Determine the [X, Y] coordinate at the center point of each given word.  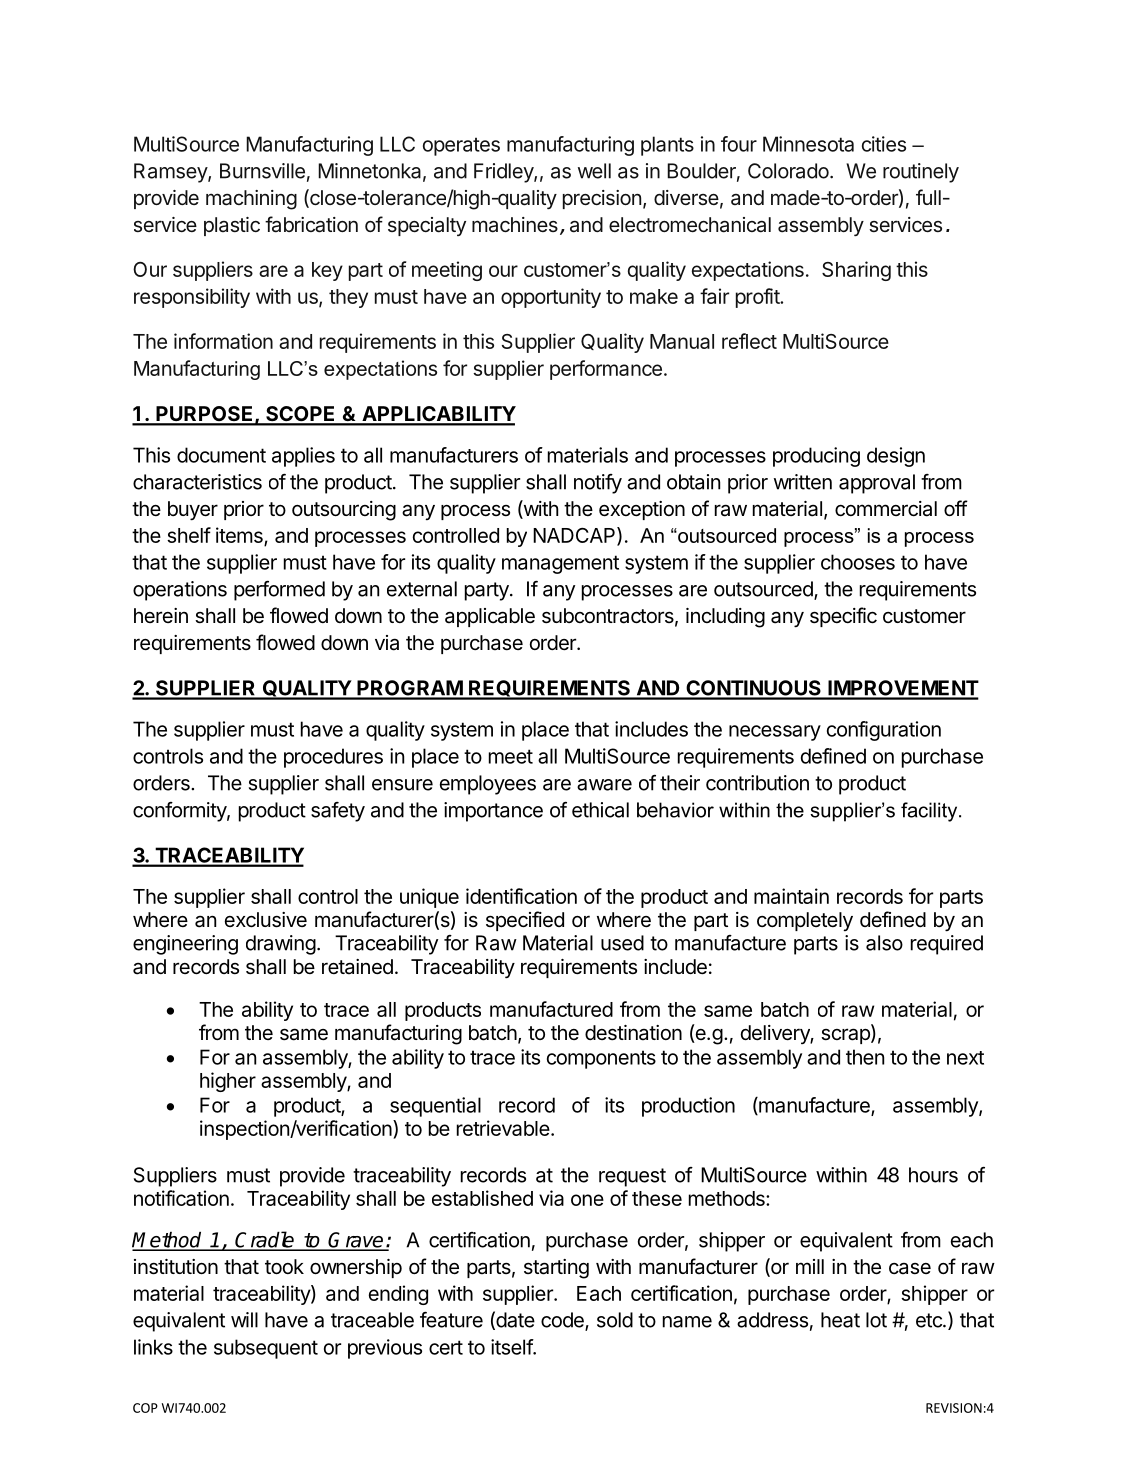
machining [251, 200]
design [896, 457]
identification [521, 896]
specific [843, 617]
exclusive [266, 920]
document [221, 455]
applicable [490, 617]
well [594, 171]
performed [279, 591]
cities [884, 144]
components [601, 1059]
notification [181, 1198]
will [244, 1320]
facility [930, 812]
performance [606, 370]
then [865, 1057]
